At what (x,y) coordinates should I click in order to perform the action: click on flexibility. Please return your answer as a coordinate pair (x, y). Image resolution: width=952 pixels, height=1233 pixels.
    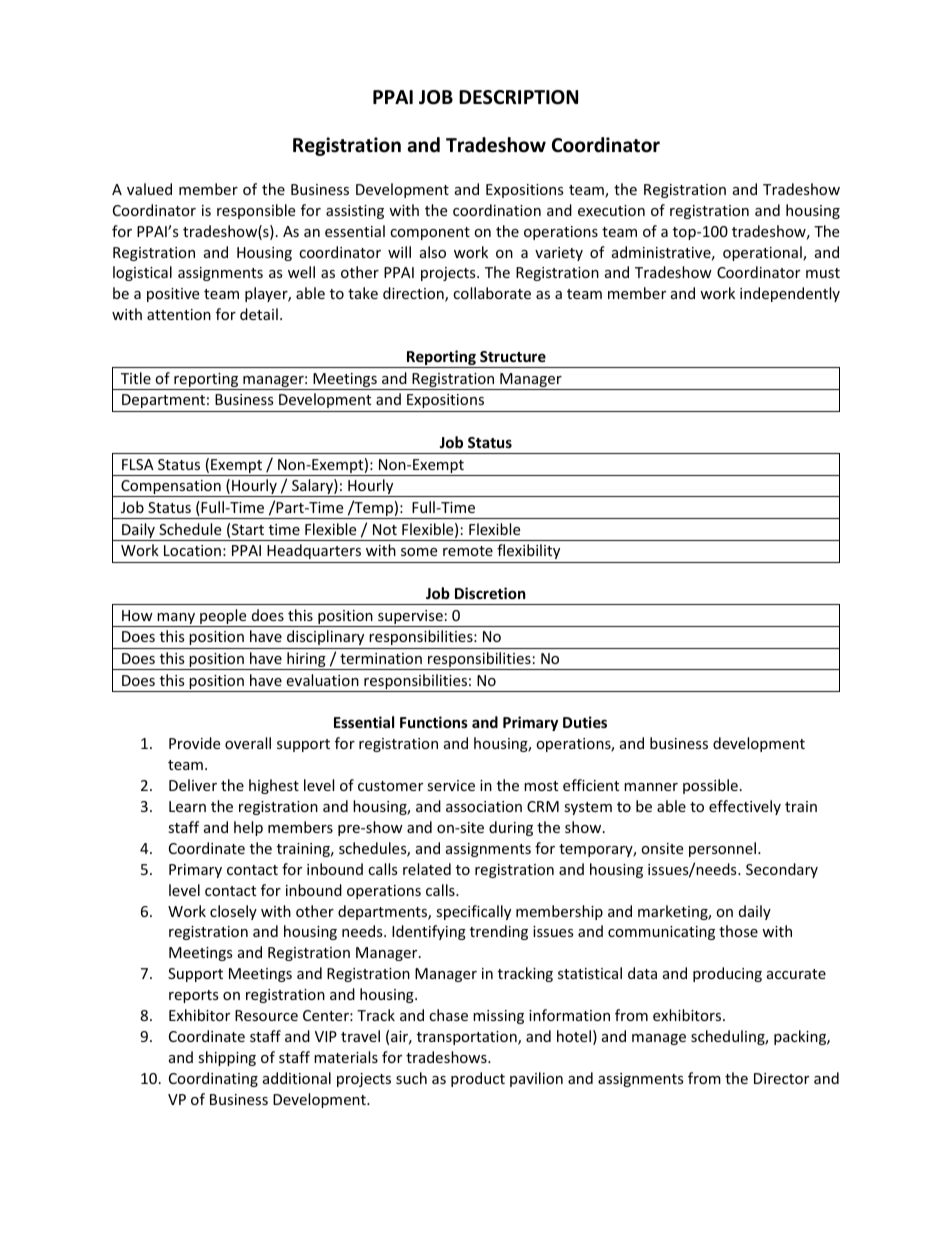
    Looking at the image, I should click on (528, 551).
